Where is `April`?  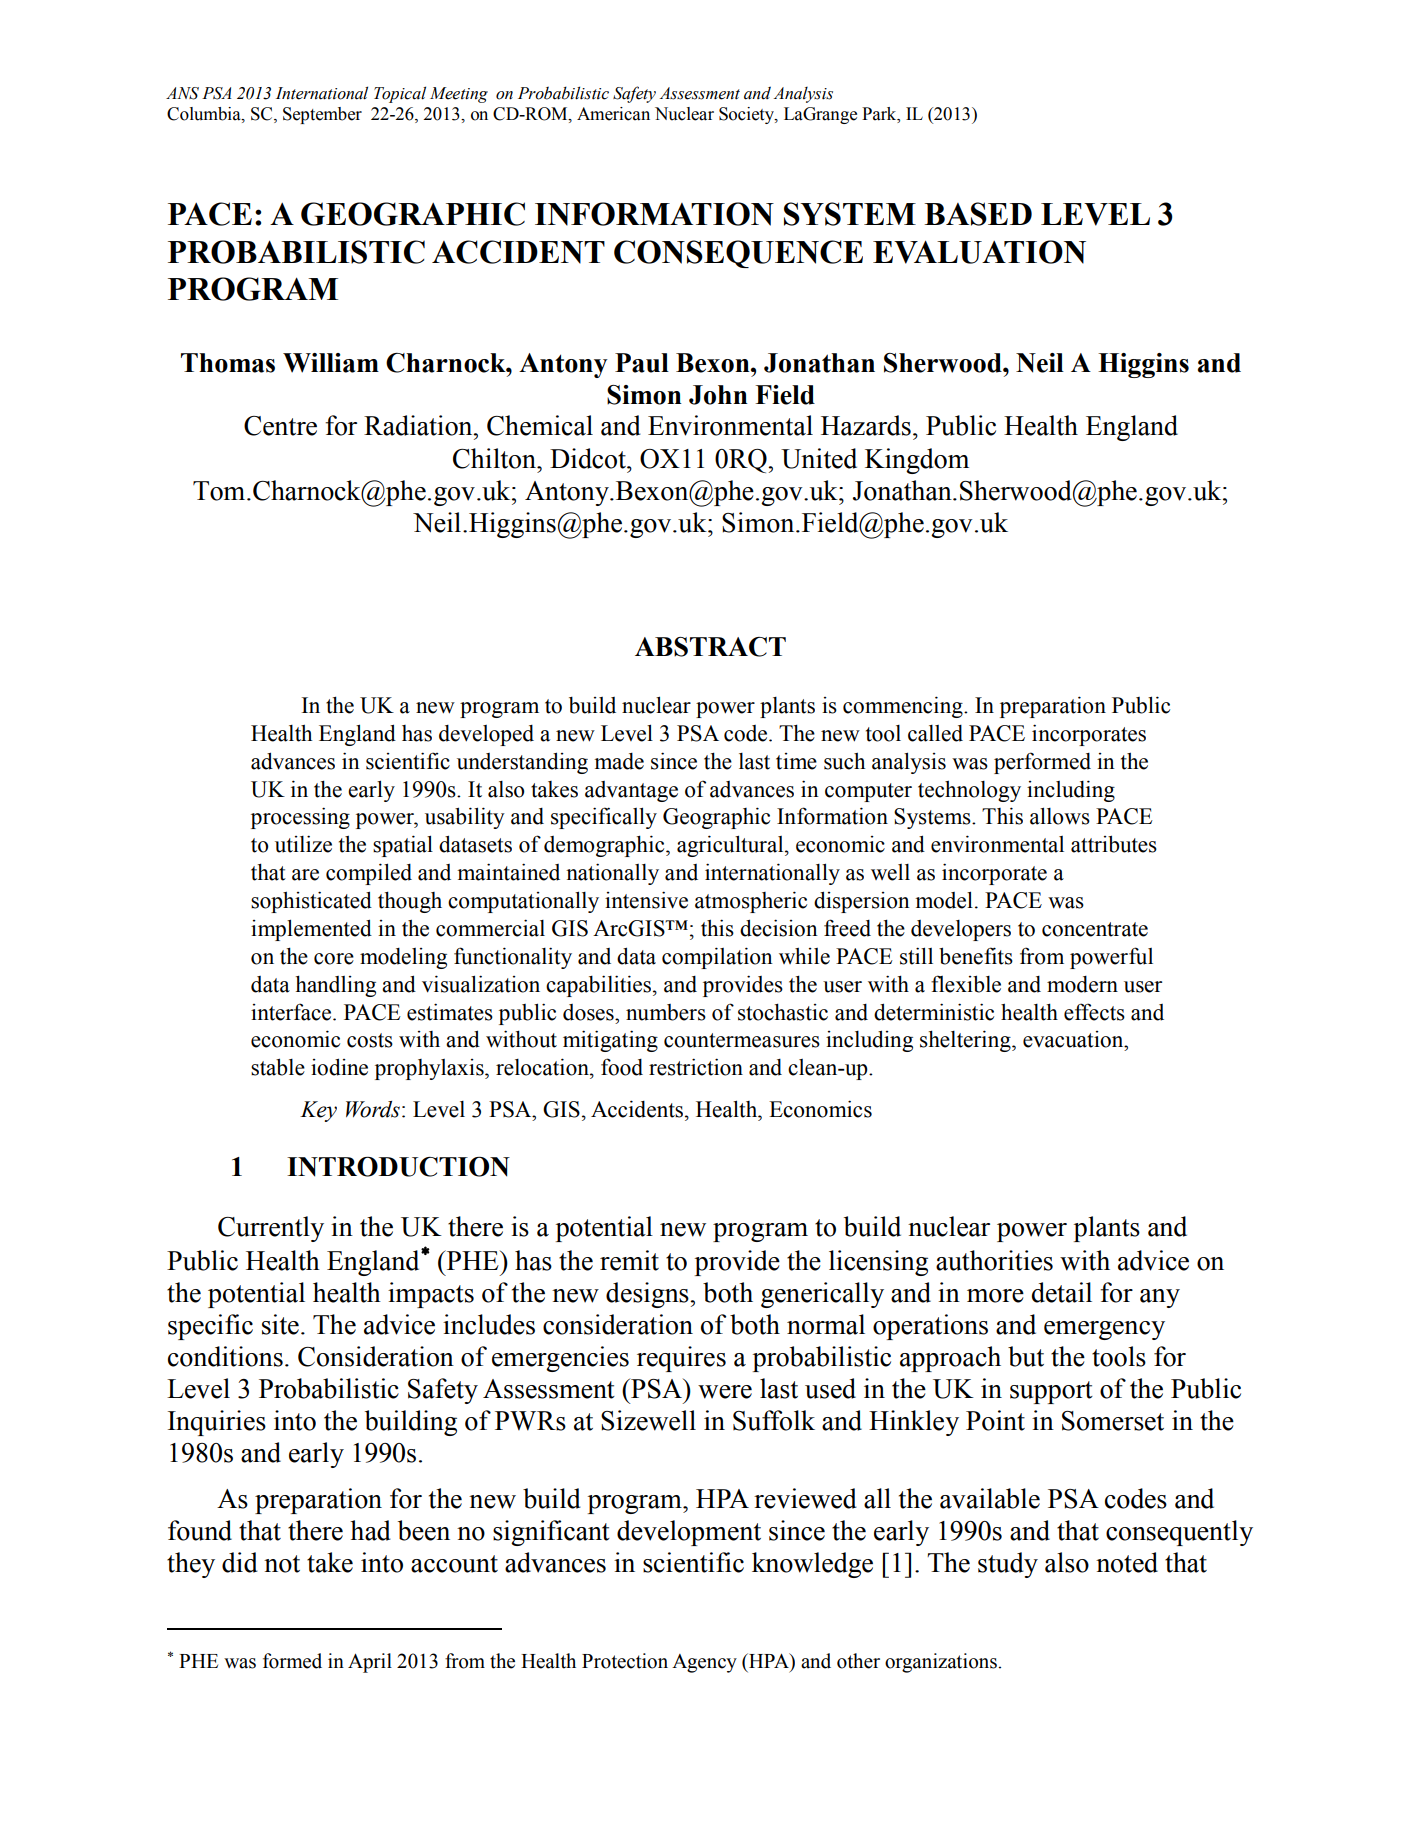 April is located at coordinates (370, 1663).
